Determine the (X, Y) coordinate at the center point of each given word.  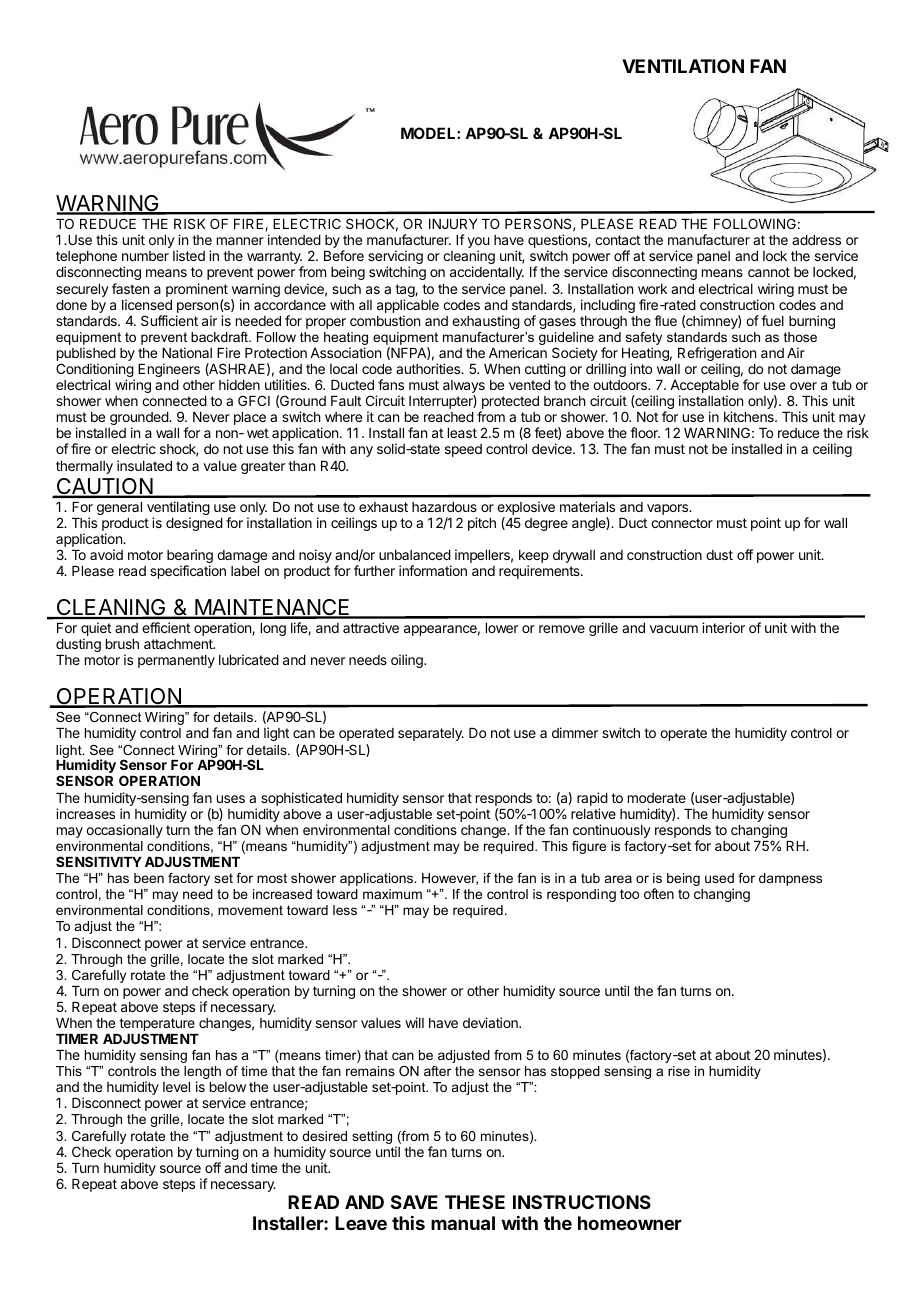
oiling (408, 661)
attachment (179, 644)
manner (240, 241)
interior (723, 627)
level (176, 1087)
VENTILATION (683, 66)
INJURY (453, 224)
